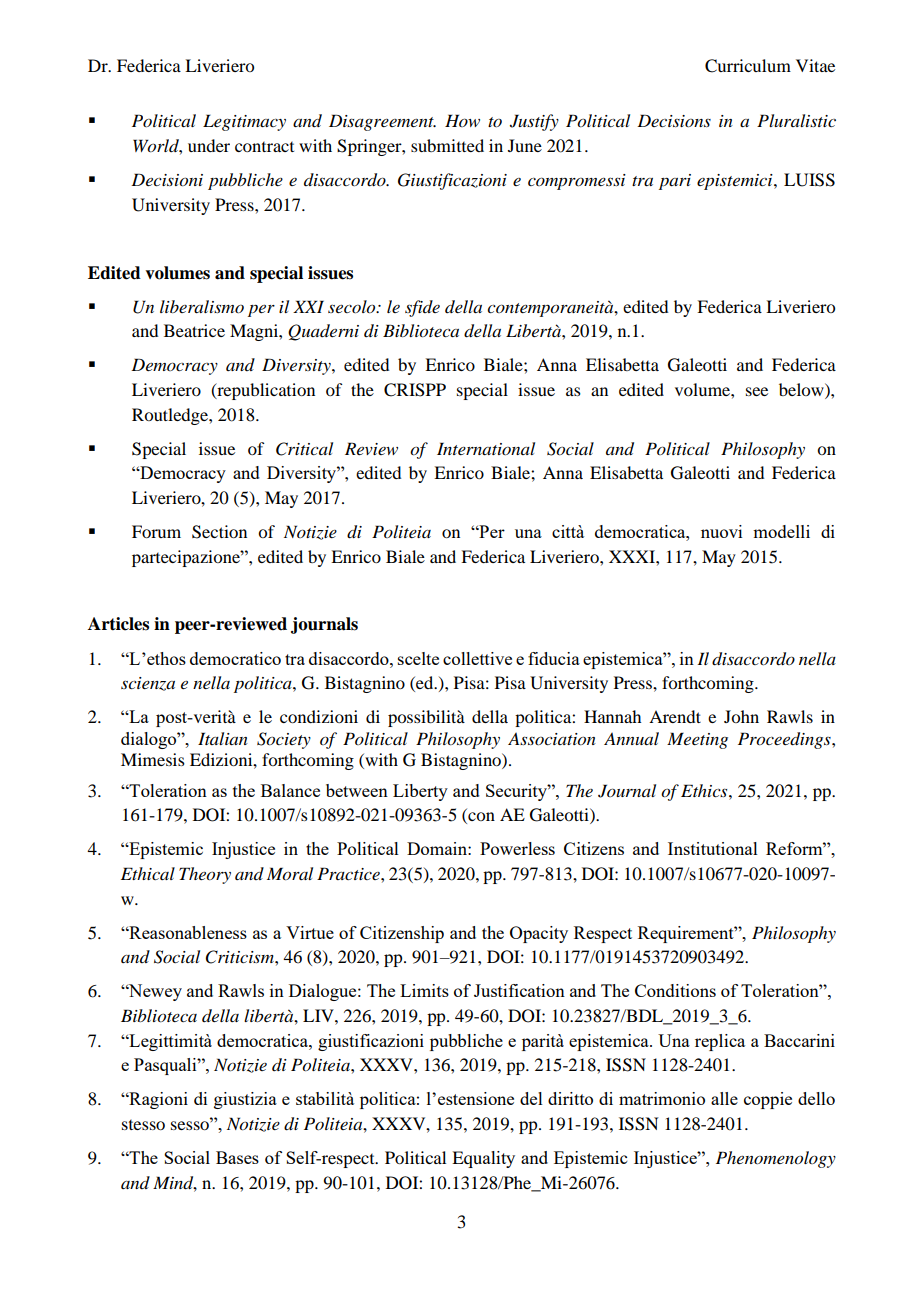 This screenshot has width=924, height=1308. I want to click on Powerless, so click(517, 848).
